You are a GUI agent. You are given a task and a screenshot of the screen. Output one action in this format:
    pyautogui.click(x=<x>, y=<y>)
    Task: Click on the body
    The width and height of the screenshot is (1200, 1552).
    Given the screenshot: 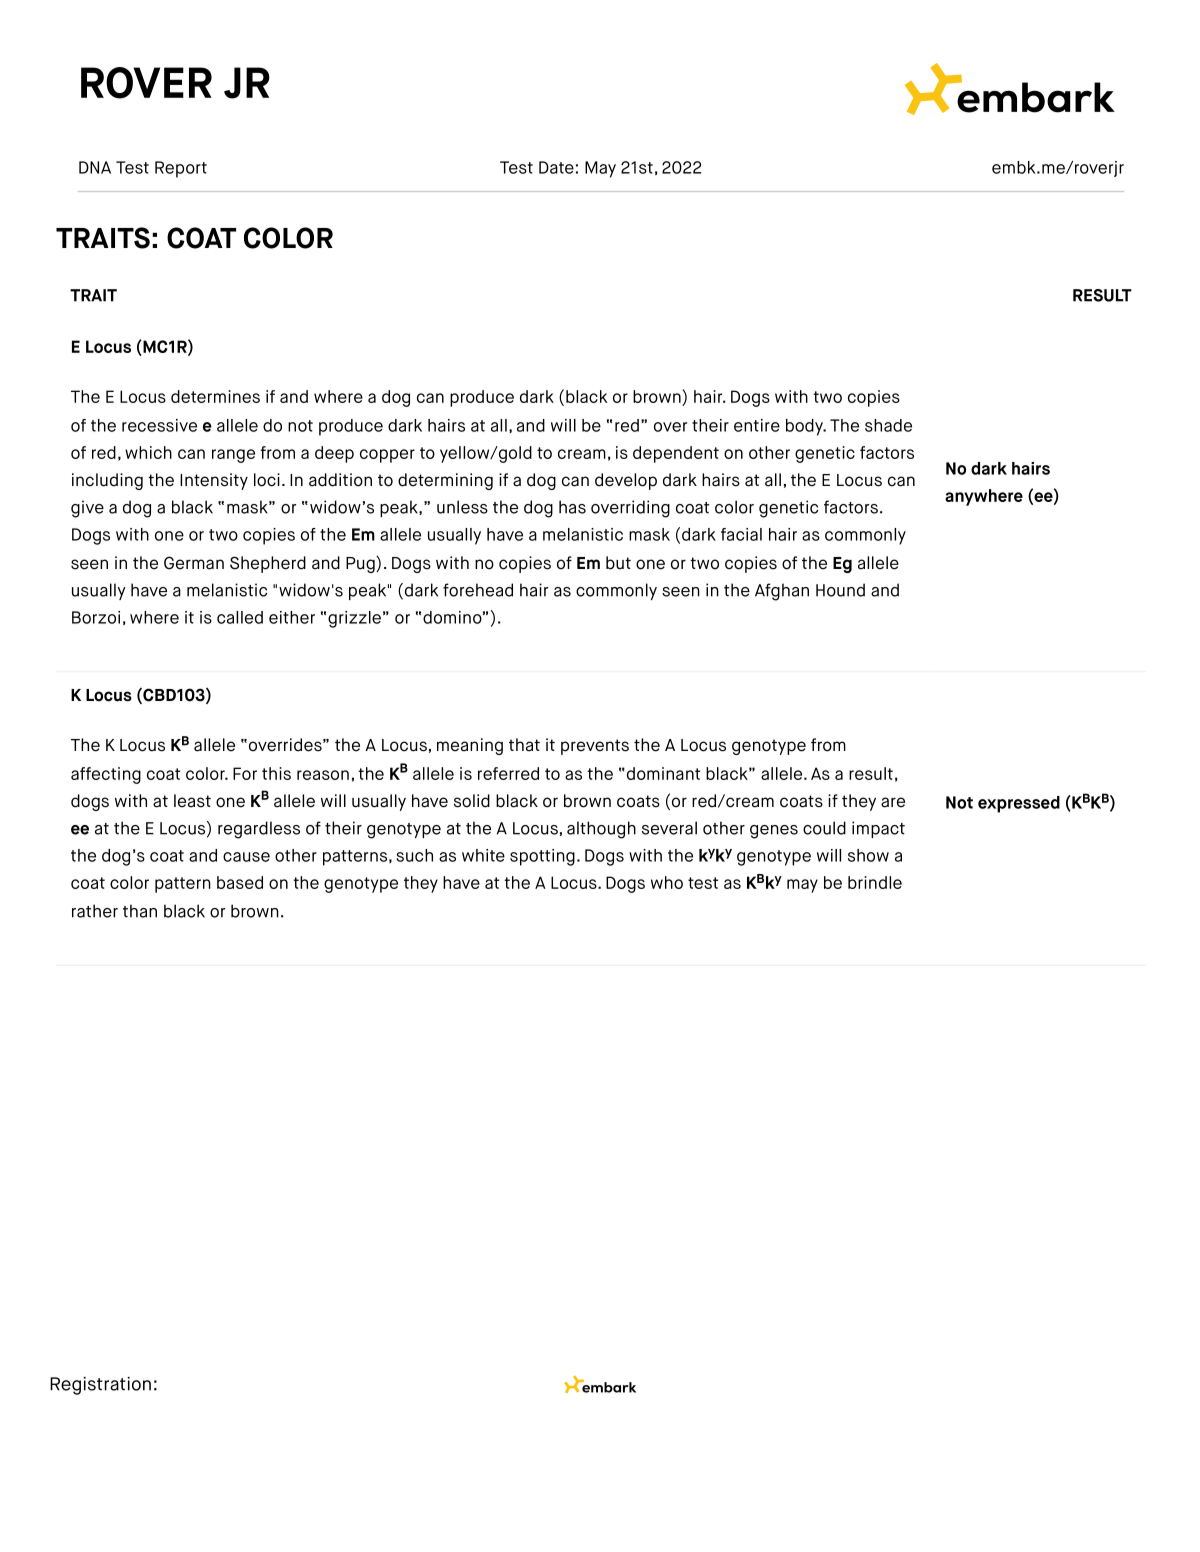 What is the action you would take?
    pyautogui.click(x=806, y=427)
